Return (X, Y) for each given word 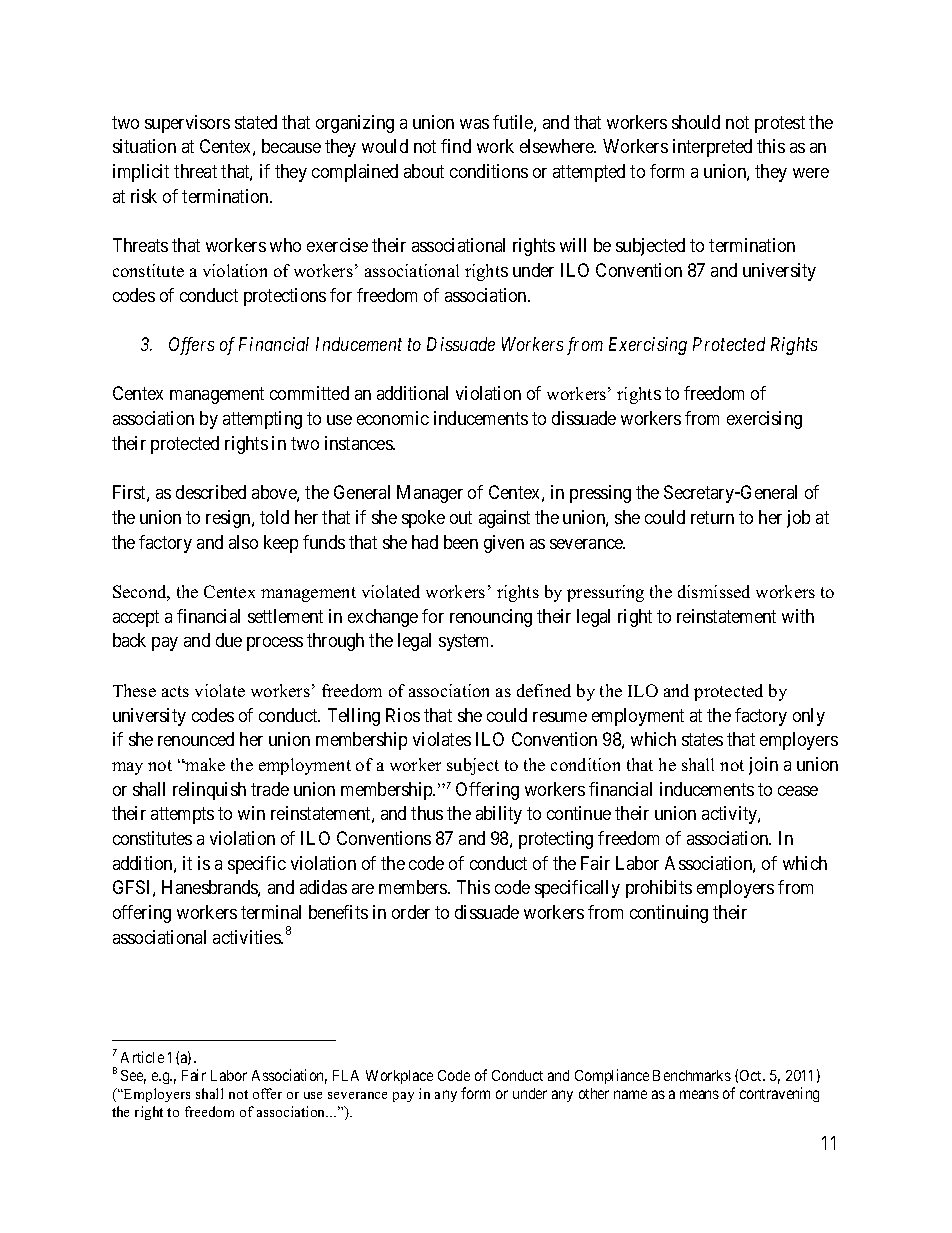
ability (499, 815)
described (211, 492)
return (712, 517)
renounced (196, 739)
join (763, 766)
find (456, 146)
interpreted (712, 148)
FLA (346, 1075)
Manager (430, 494)
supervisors (187, 124)
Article (142, 1057)
